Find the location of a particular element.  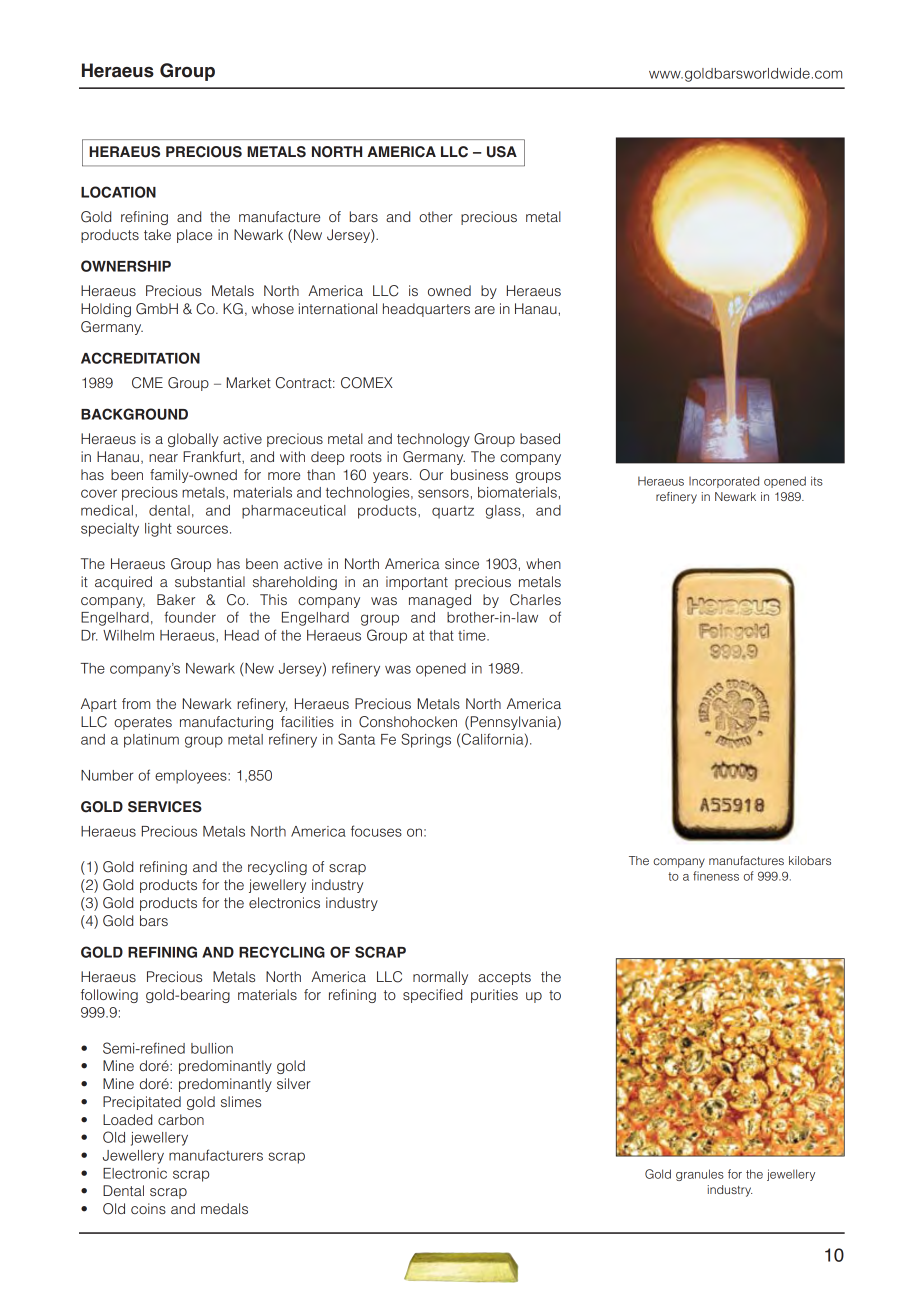

from is located at coordinates (136, 703).
